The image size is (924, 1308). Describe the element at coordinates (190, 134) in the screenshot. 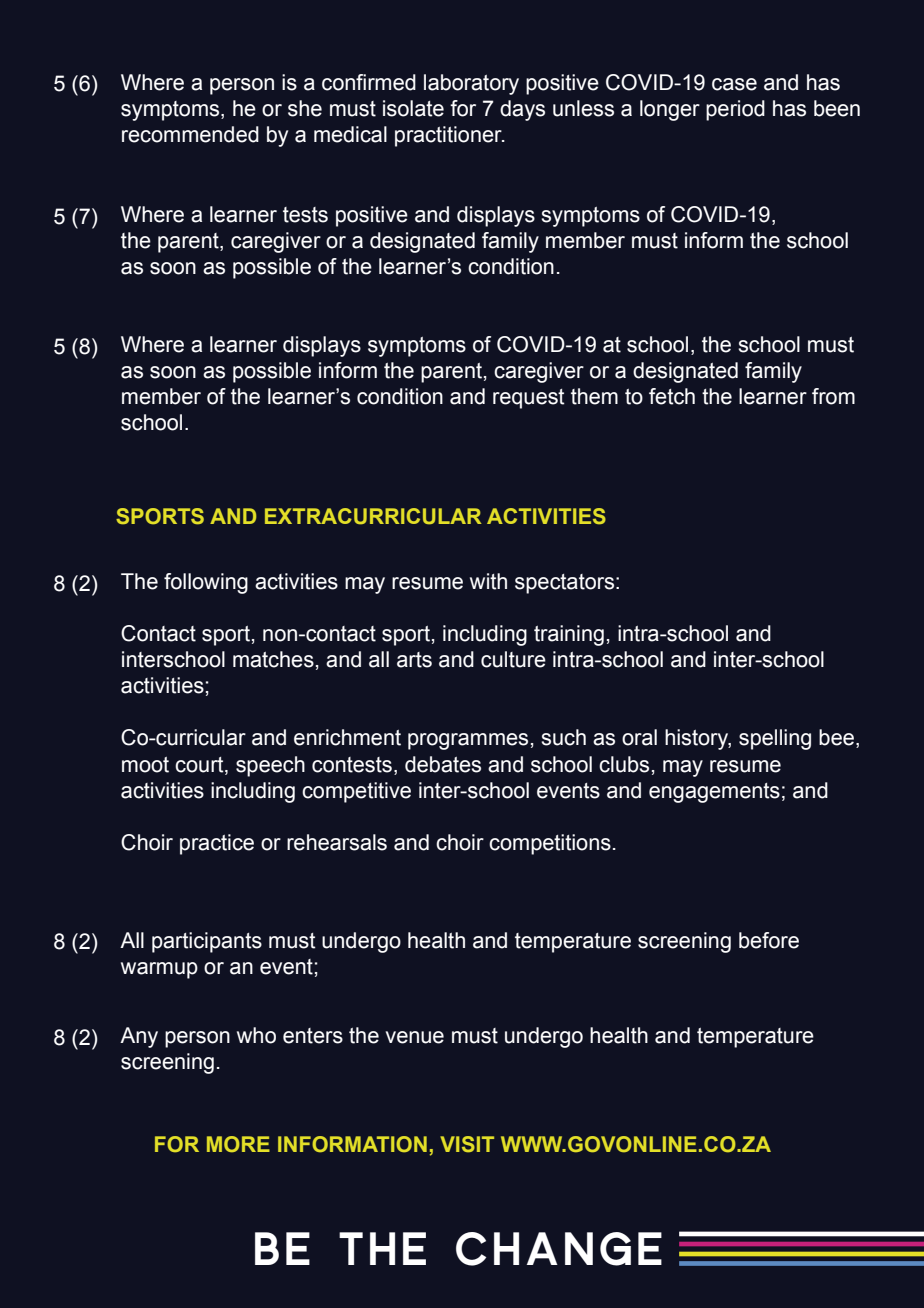

I see `recommended` at that location.
